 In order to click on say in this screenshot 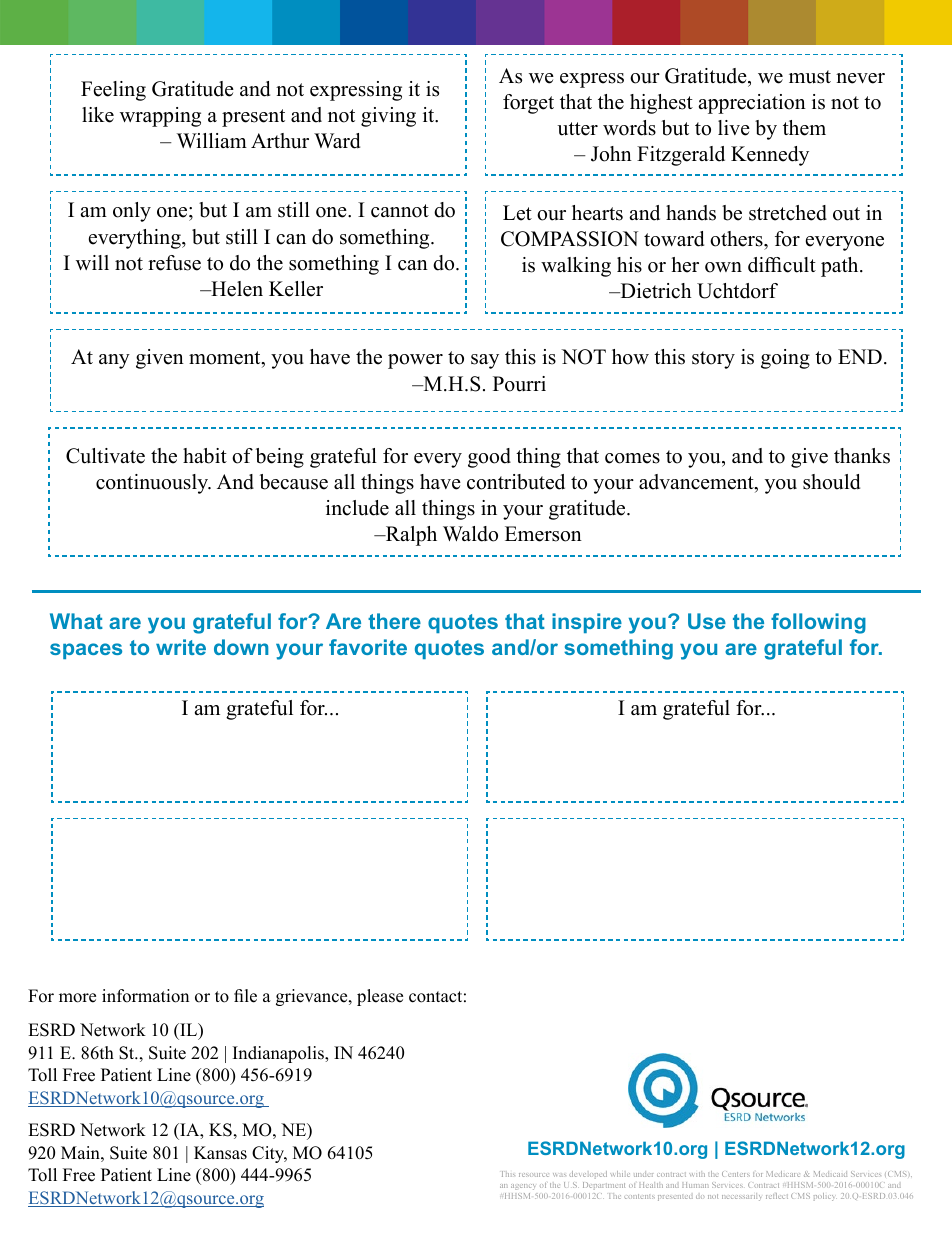, I will do `click(485, 361)`.
